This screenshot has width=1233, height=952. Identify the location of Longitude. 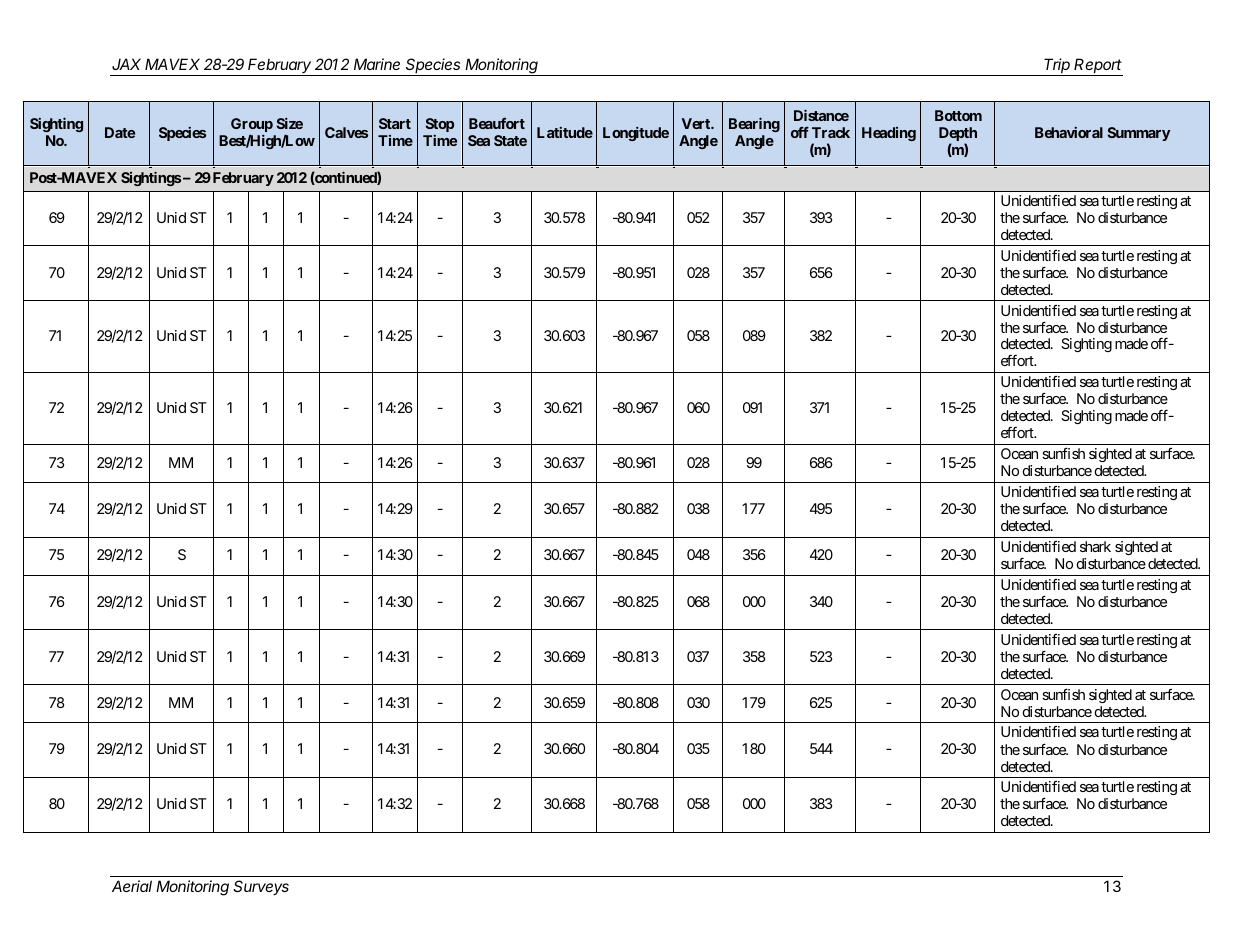
(636, 134).
